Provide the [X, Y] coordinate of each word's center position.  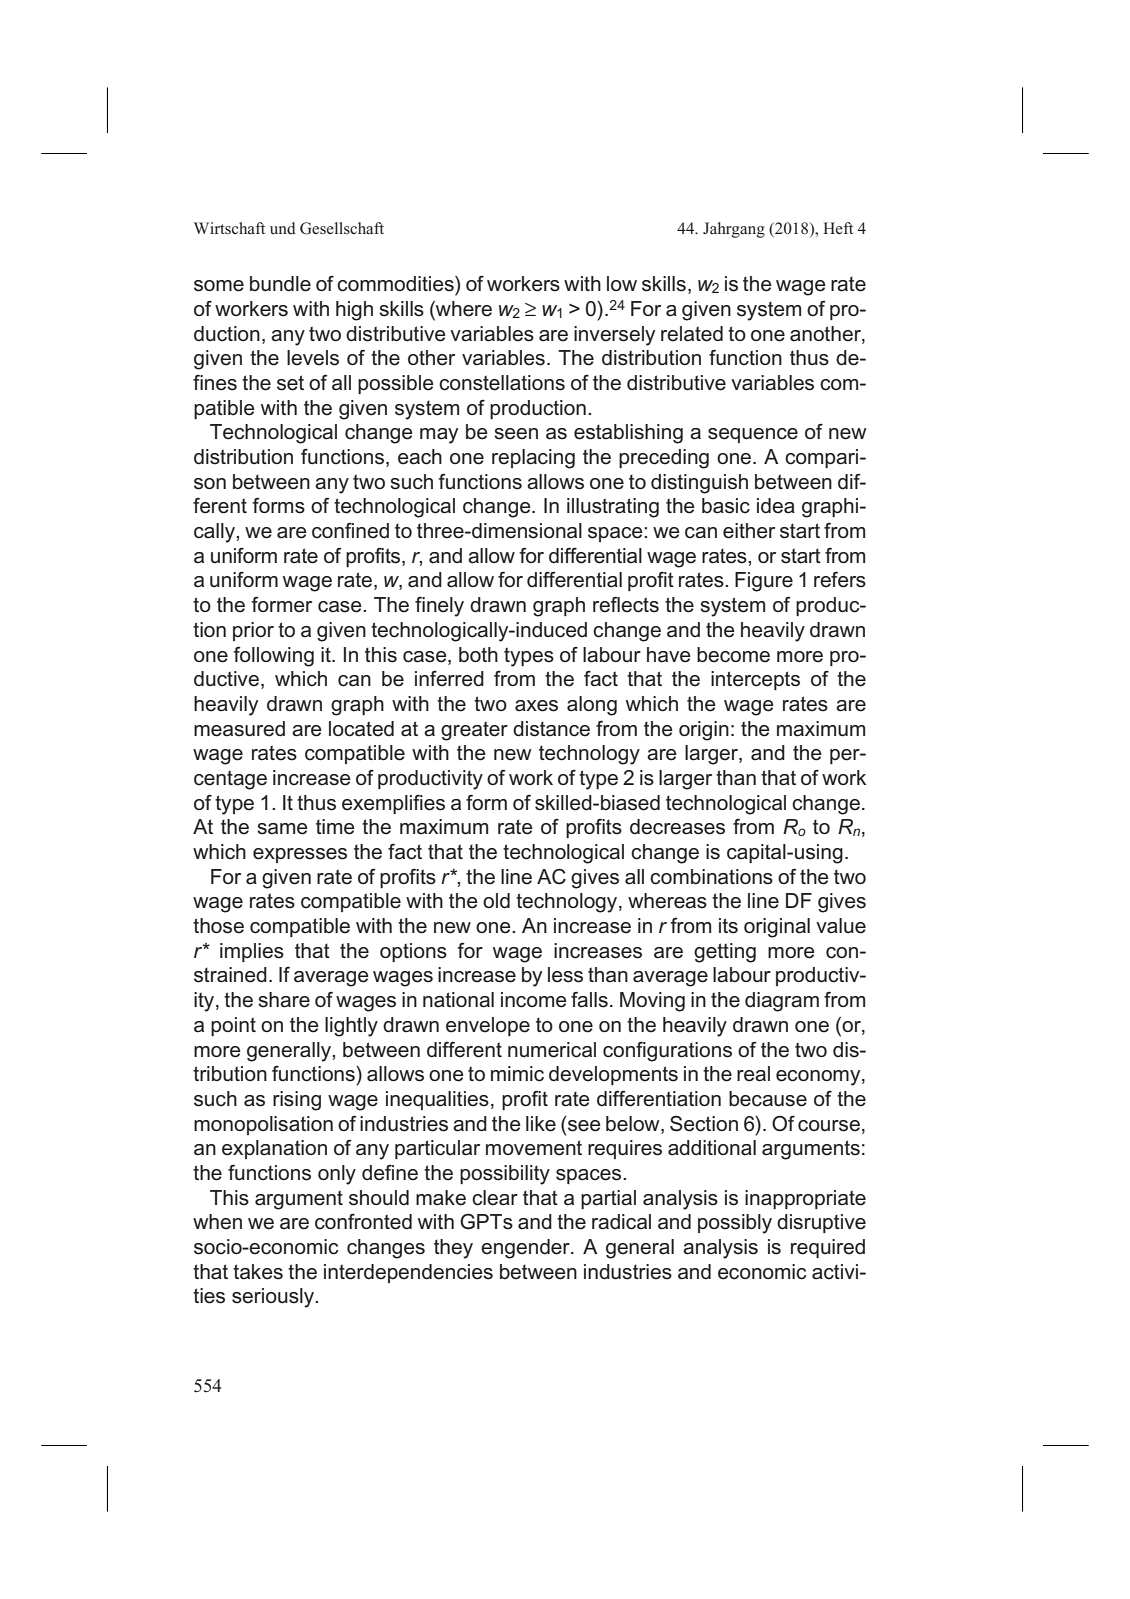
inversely [614, 336]
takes [258, 1272]
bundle [280, 284]
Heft [838, 228]
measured [239, 729]
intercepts [755, 680]
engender [526, 1249]
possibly [735, 1224]
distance [551, 729]
